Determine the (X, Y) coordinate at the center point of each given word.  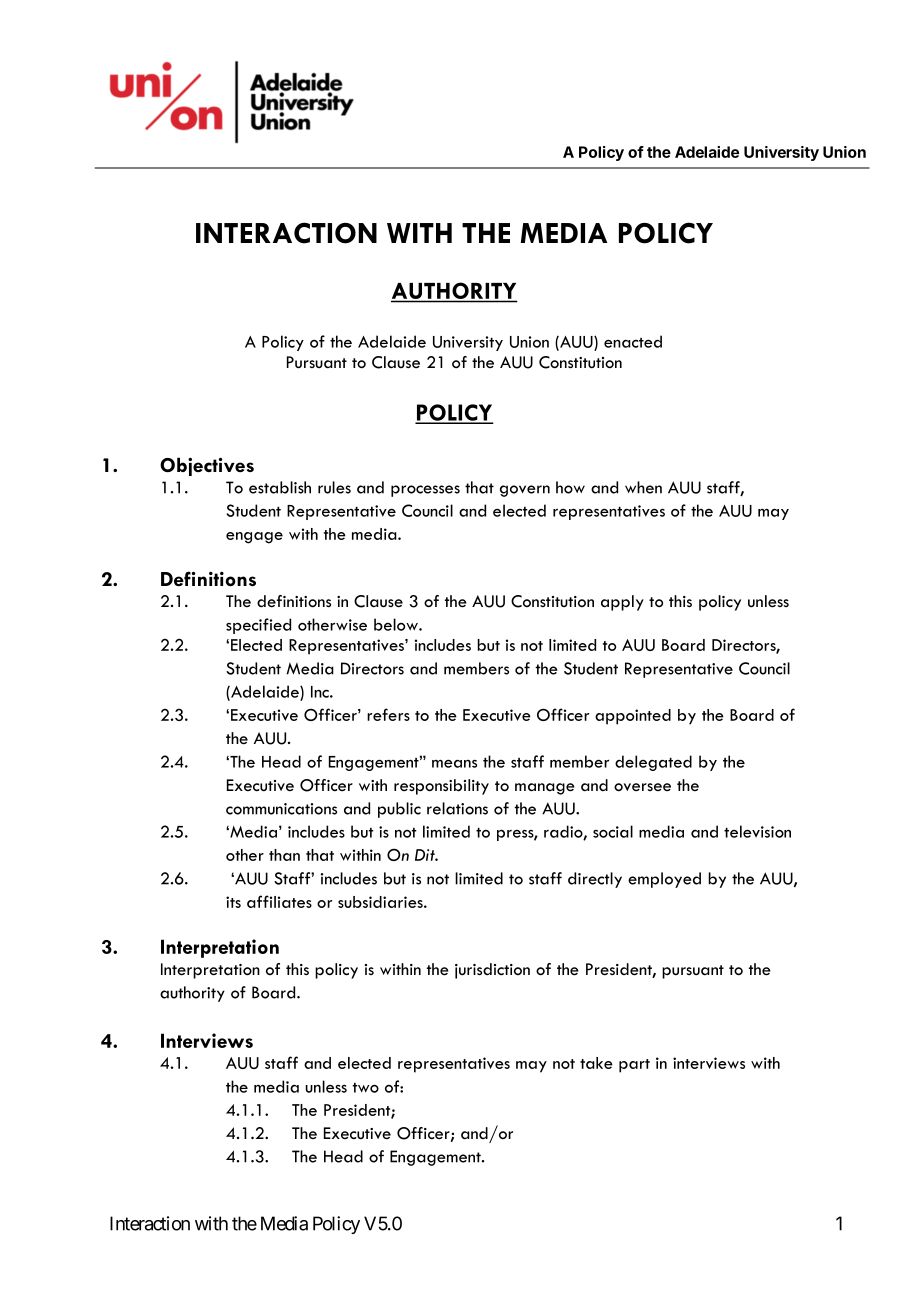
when (643, 487)
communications (281, 809)
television (757, 831)
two (366, 1088)
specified (258, 626)
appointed (633, 717)
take (596, 1063)
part (634, 1066)
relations (457, 808)
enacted (633, 341)
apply (622, 603)
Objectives (207, 466)
